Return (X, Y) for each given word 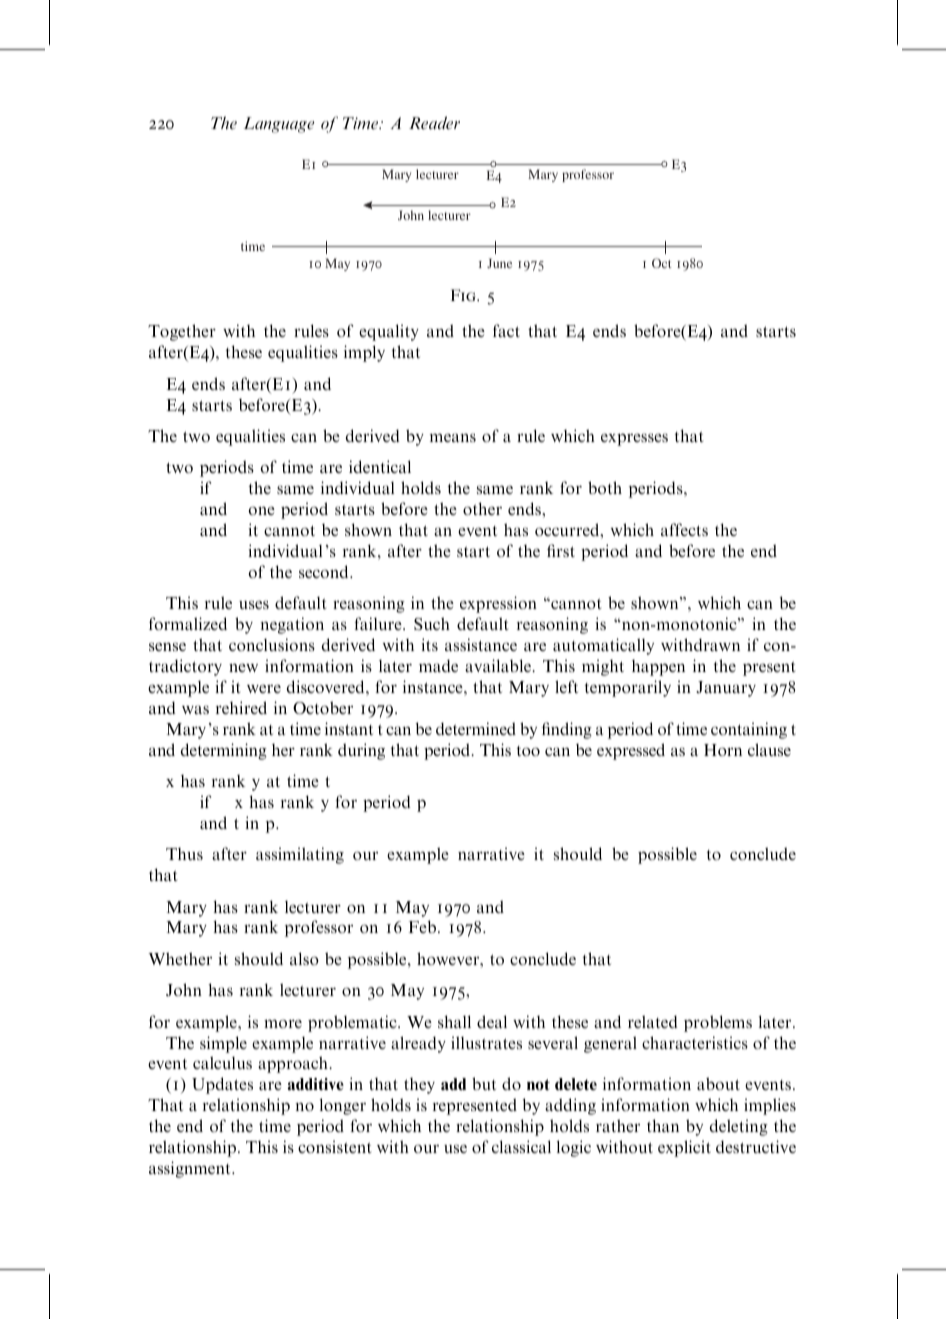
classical (521, 1146)
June (499, 263)
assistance (481, 644)
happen (658, 667)
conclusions (272, 644)
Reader (434, 123)
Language (279, 125)
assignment (191, 1169)
